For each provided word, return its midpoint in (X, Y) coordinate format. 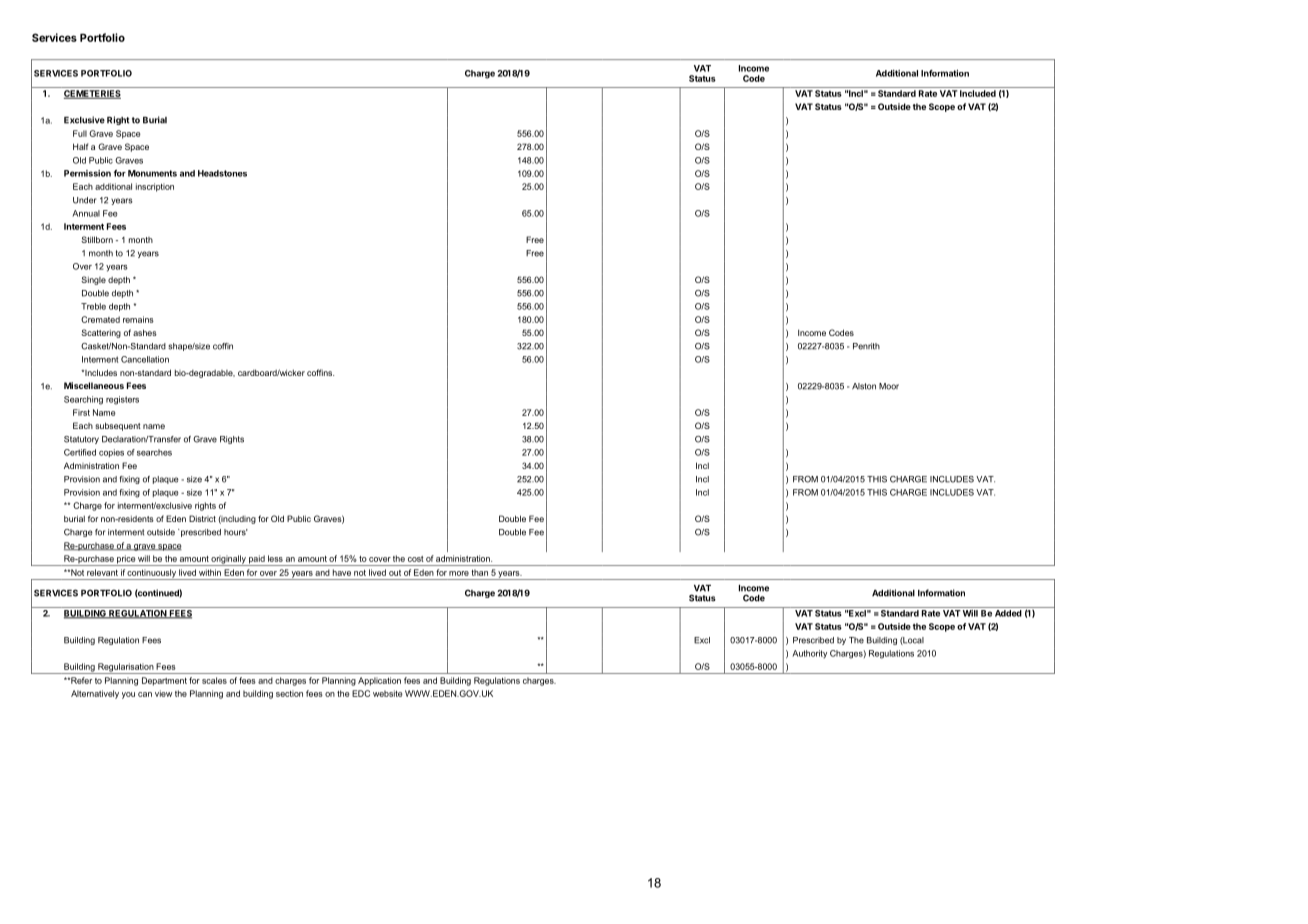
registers (122, 400)
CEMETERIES (92, 94)
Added (1008, 613)
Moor (889, 386)
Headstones (222, 173)
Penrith (866, 346)
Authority (809, 654)
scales (214, 680)
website (387, 693)
